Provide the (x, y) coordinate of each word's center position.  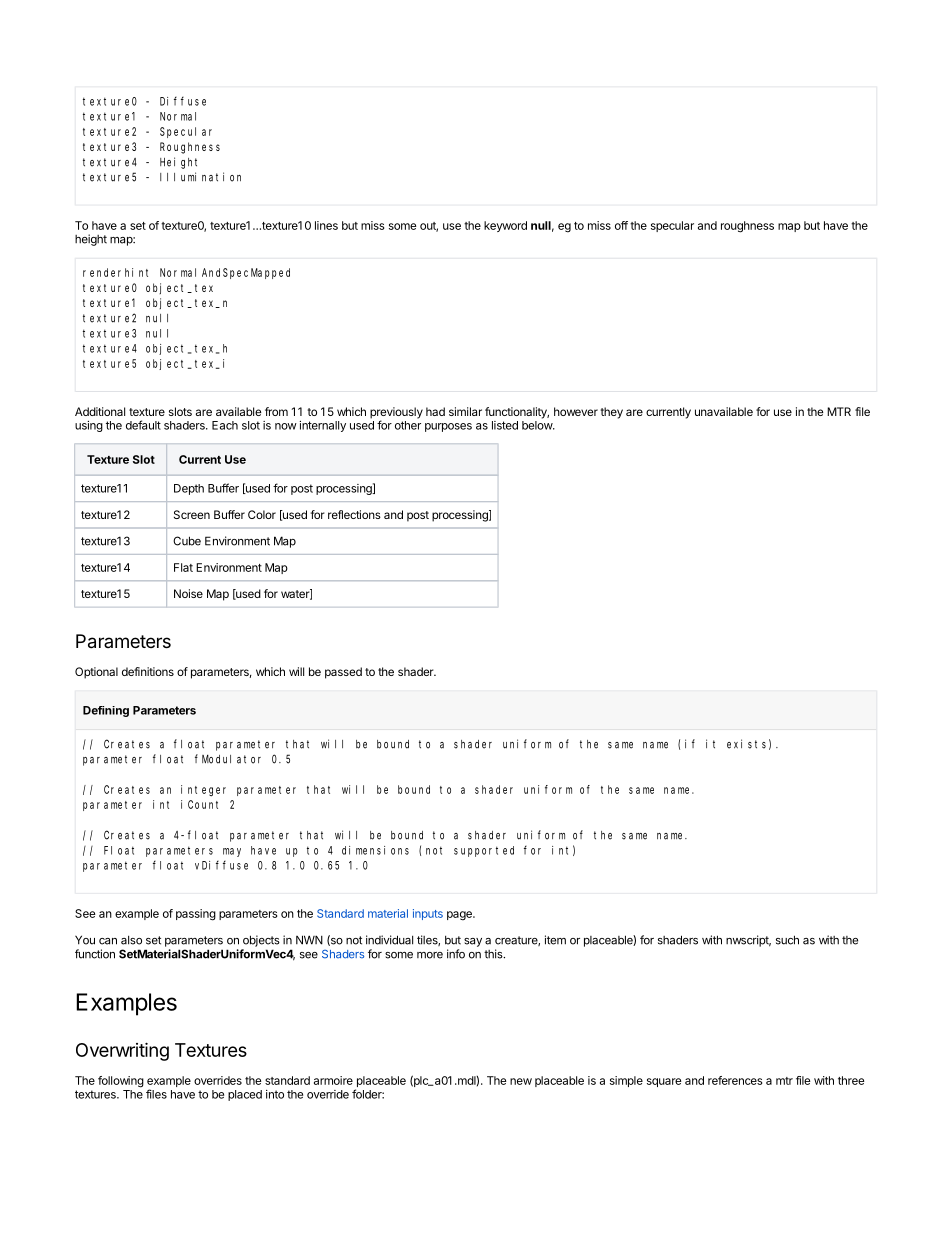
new (521, 1081)
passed (343, 673)
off (621, 225)
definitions (148, 671)
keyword (505, 226)
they (611, 413)
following (121, 1082)
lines (326, 225)
